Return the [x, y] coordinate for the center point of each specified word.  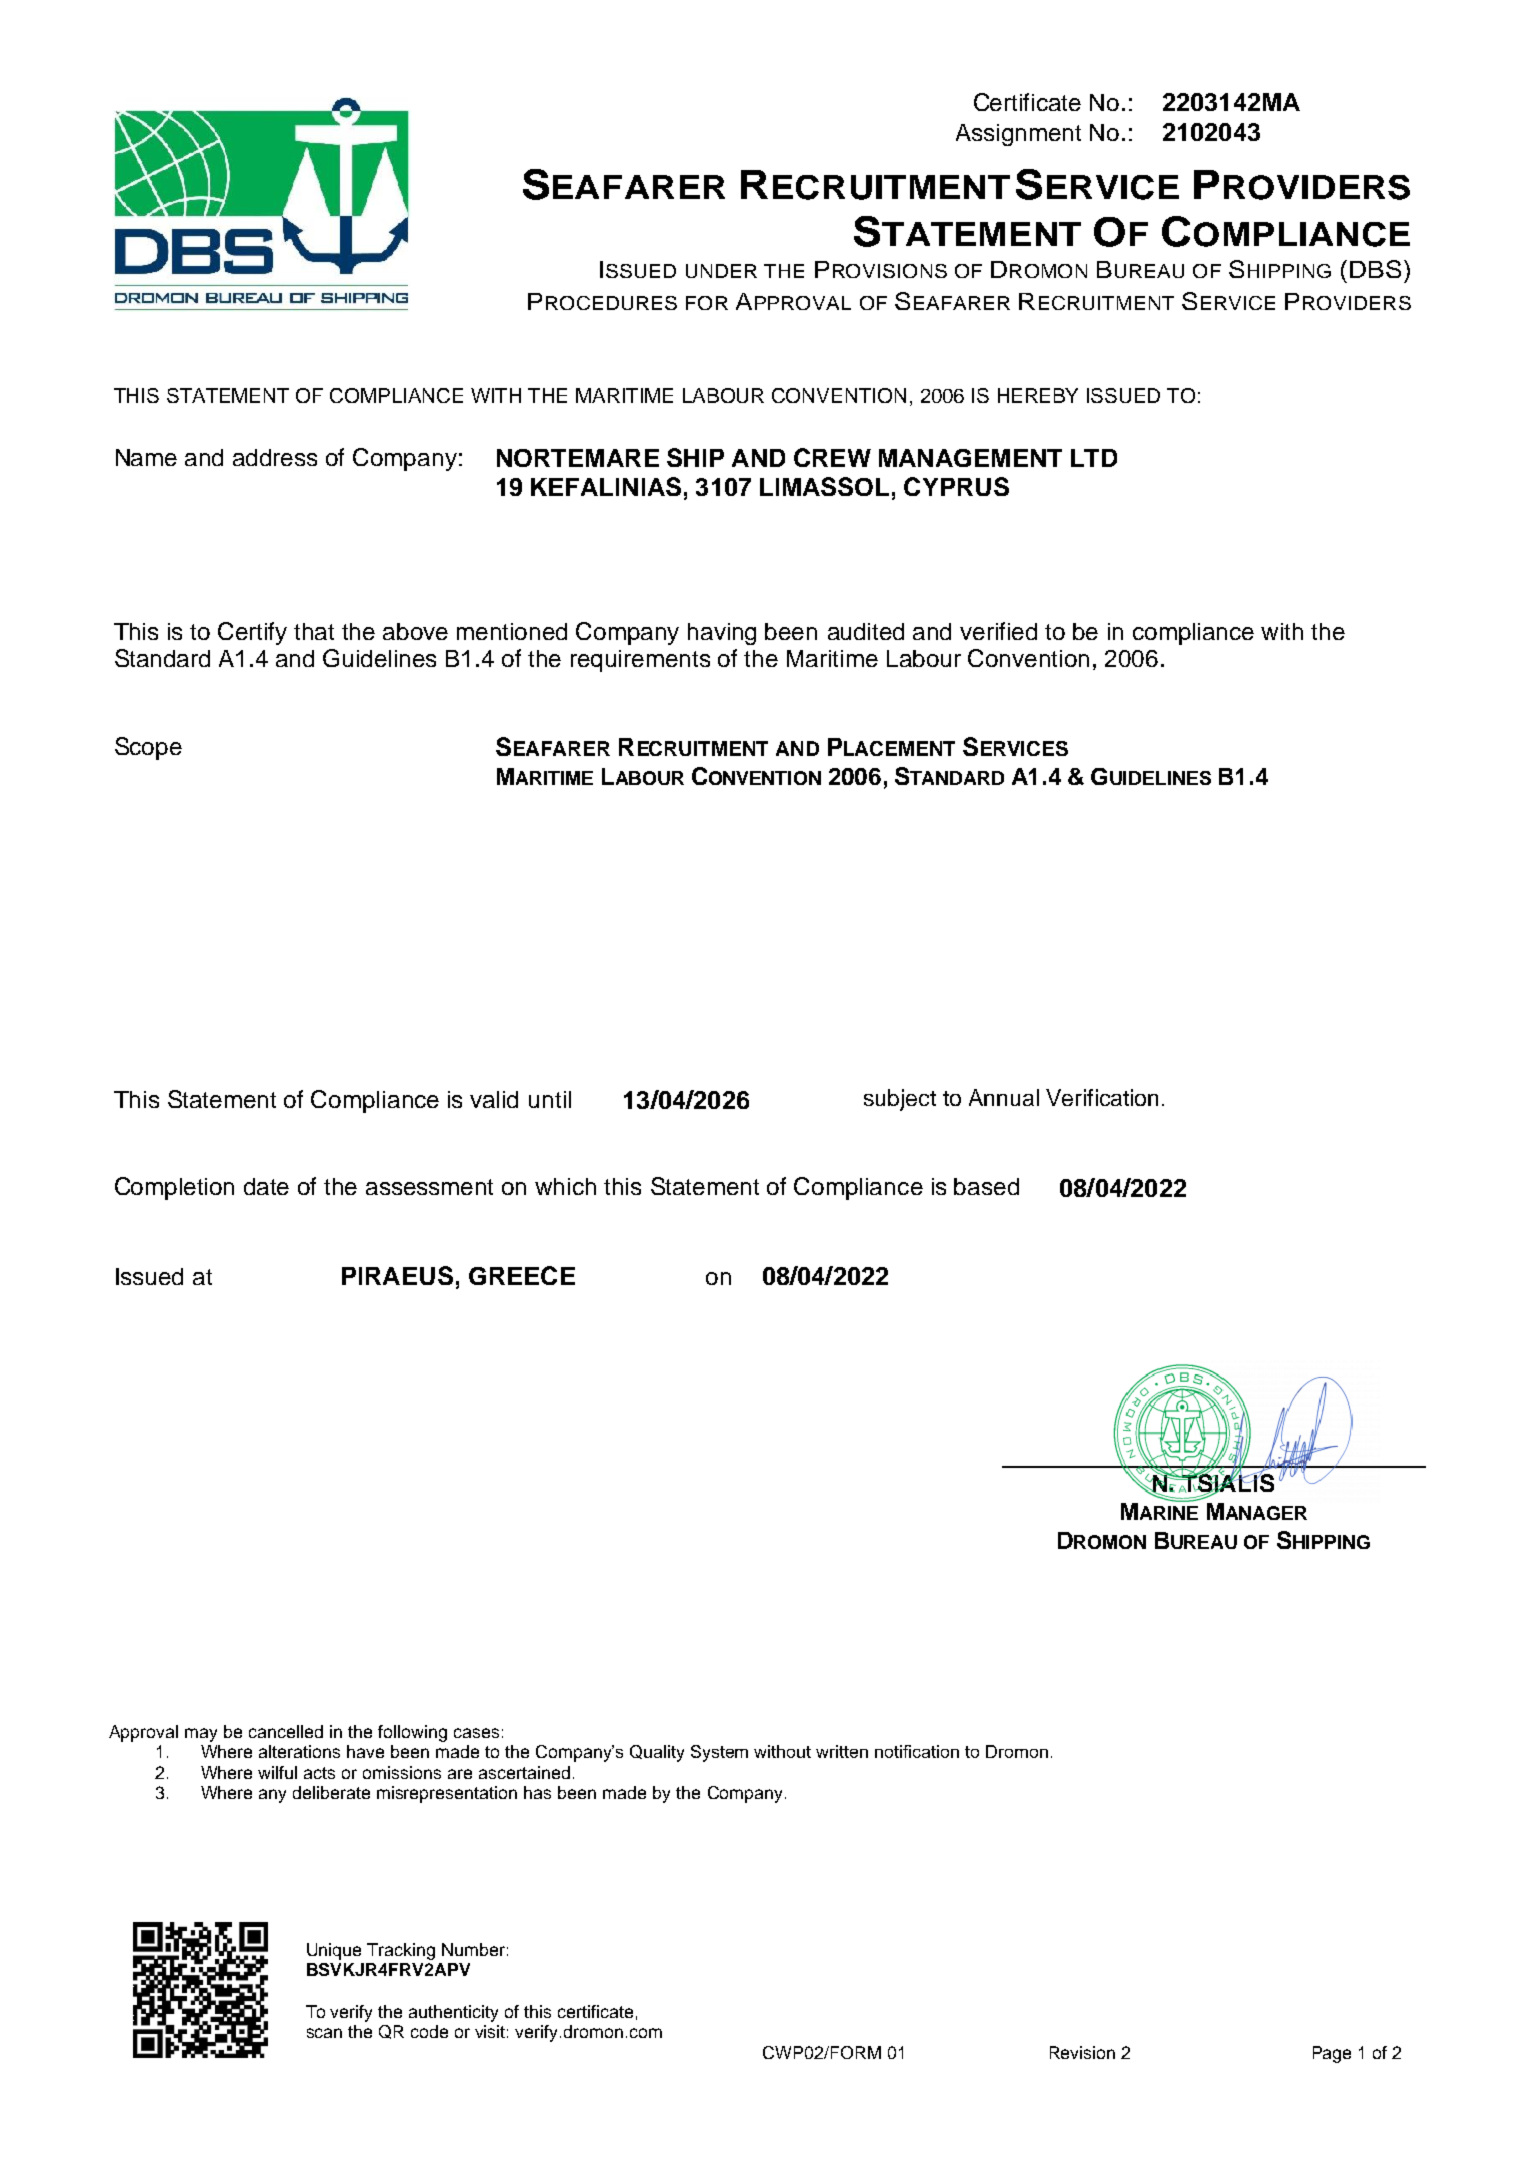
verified [998, 631]
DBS [1375, 269]
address [275, 457]
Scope [148, 748]
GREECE [522, 1275]
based [986, 1186]
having [722, 634]
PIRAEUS [397, 1275]
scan [324, 2033]
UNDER [721, 271]
